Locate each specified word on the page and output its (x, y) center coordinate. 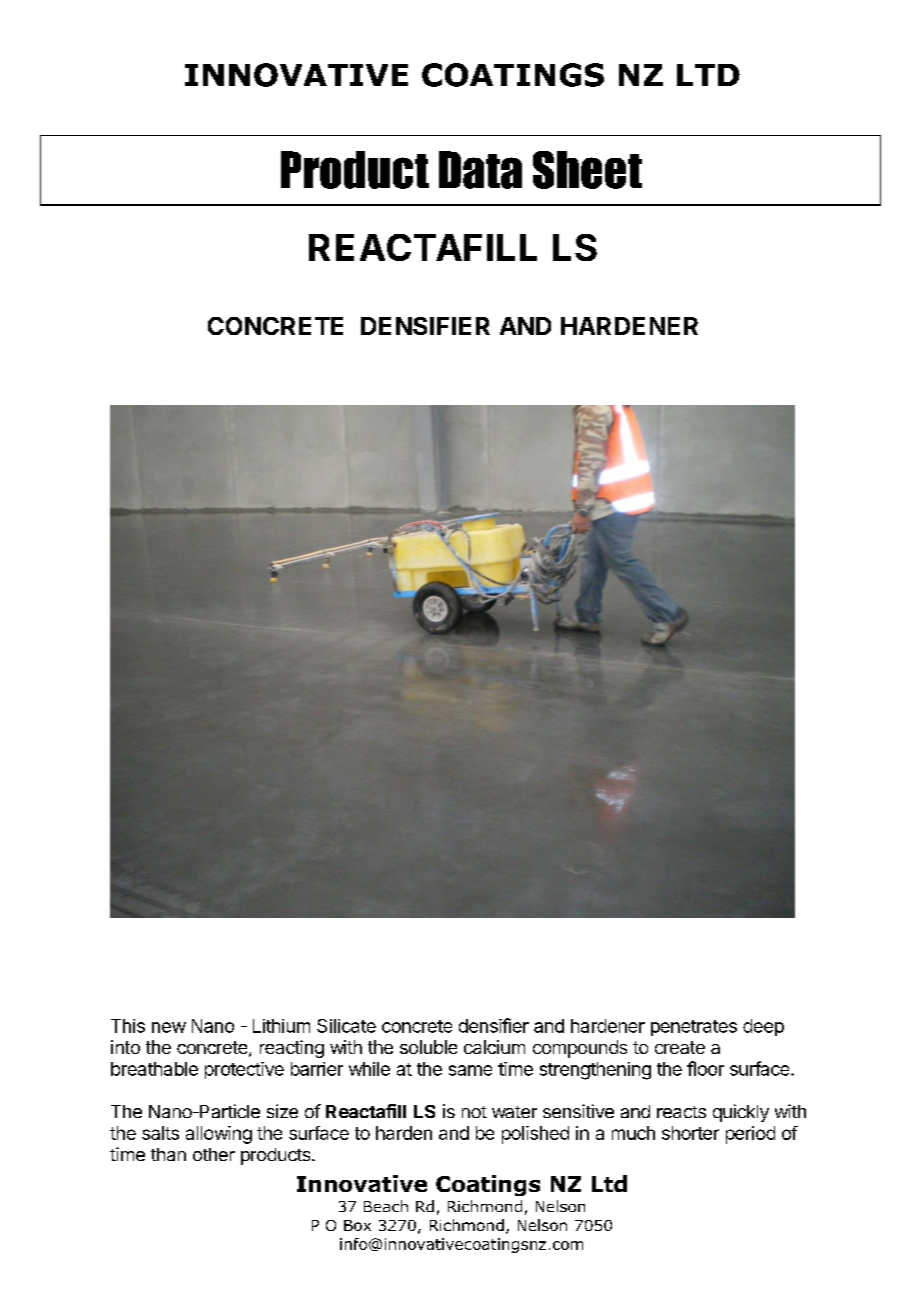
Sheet (587, 170)
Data (480, 170)
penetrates (694, 1028)
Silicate (346, 1026)
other (214, 1154)
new (169, 1027)
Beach (386, 1206)
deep (763, 1027)
